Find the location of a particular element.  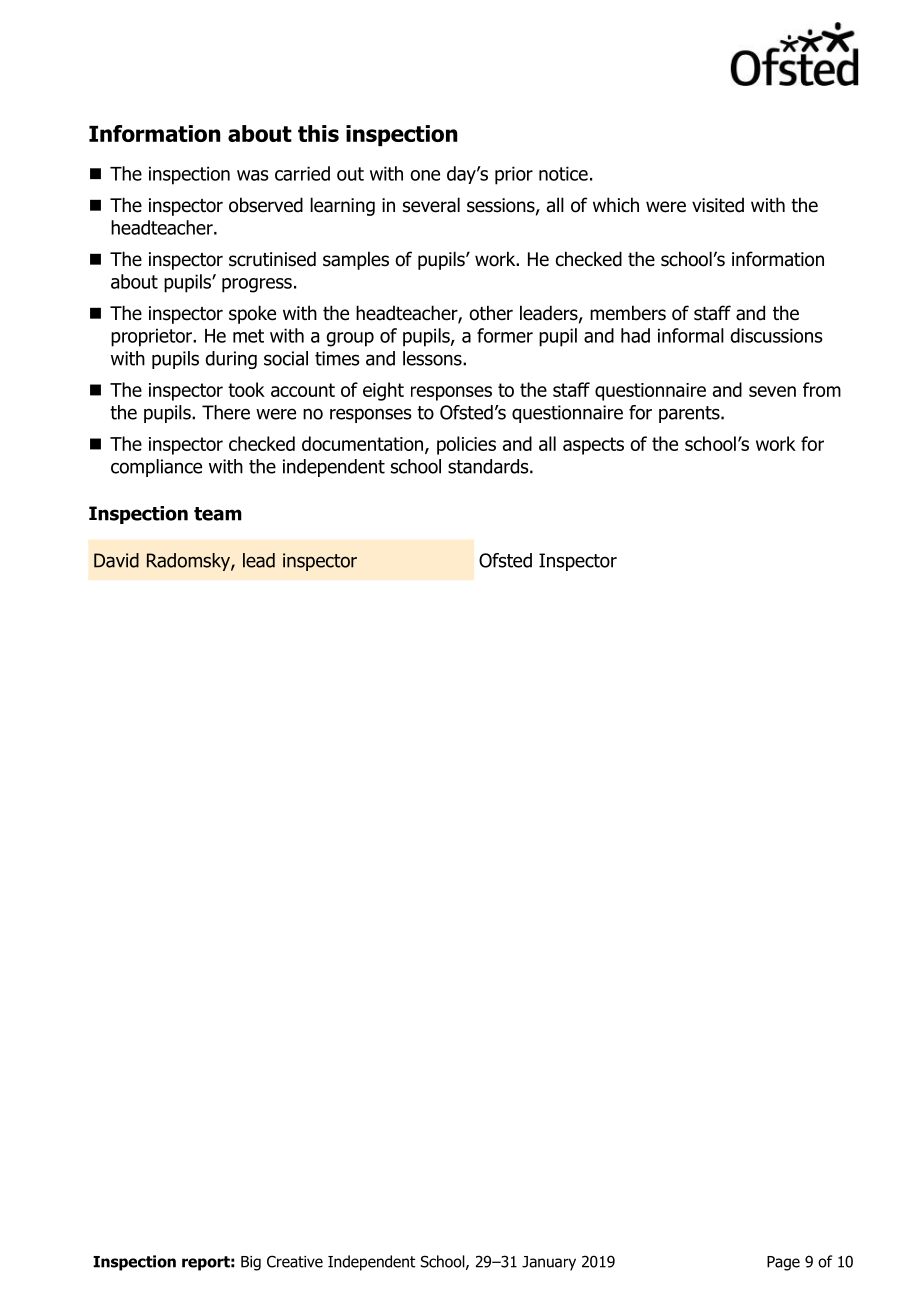

during is located at coordinates (231, 360).
